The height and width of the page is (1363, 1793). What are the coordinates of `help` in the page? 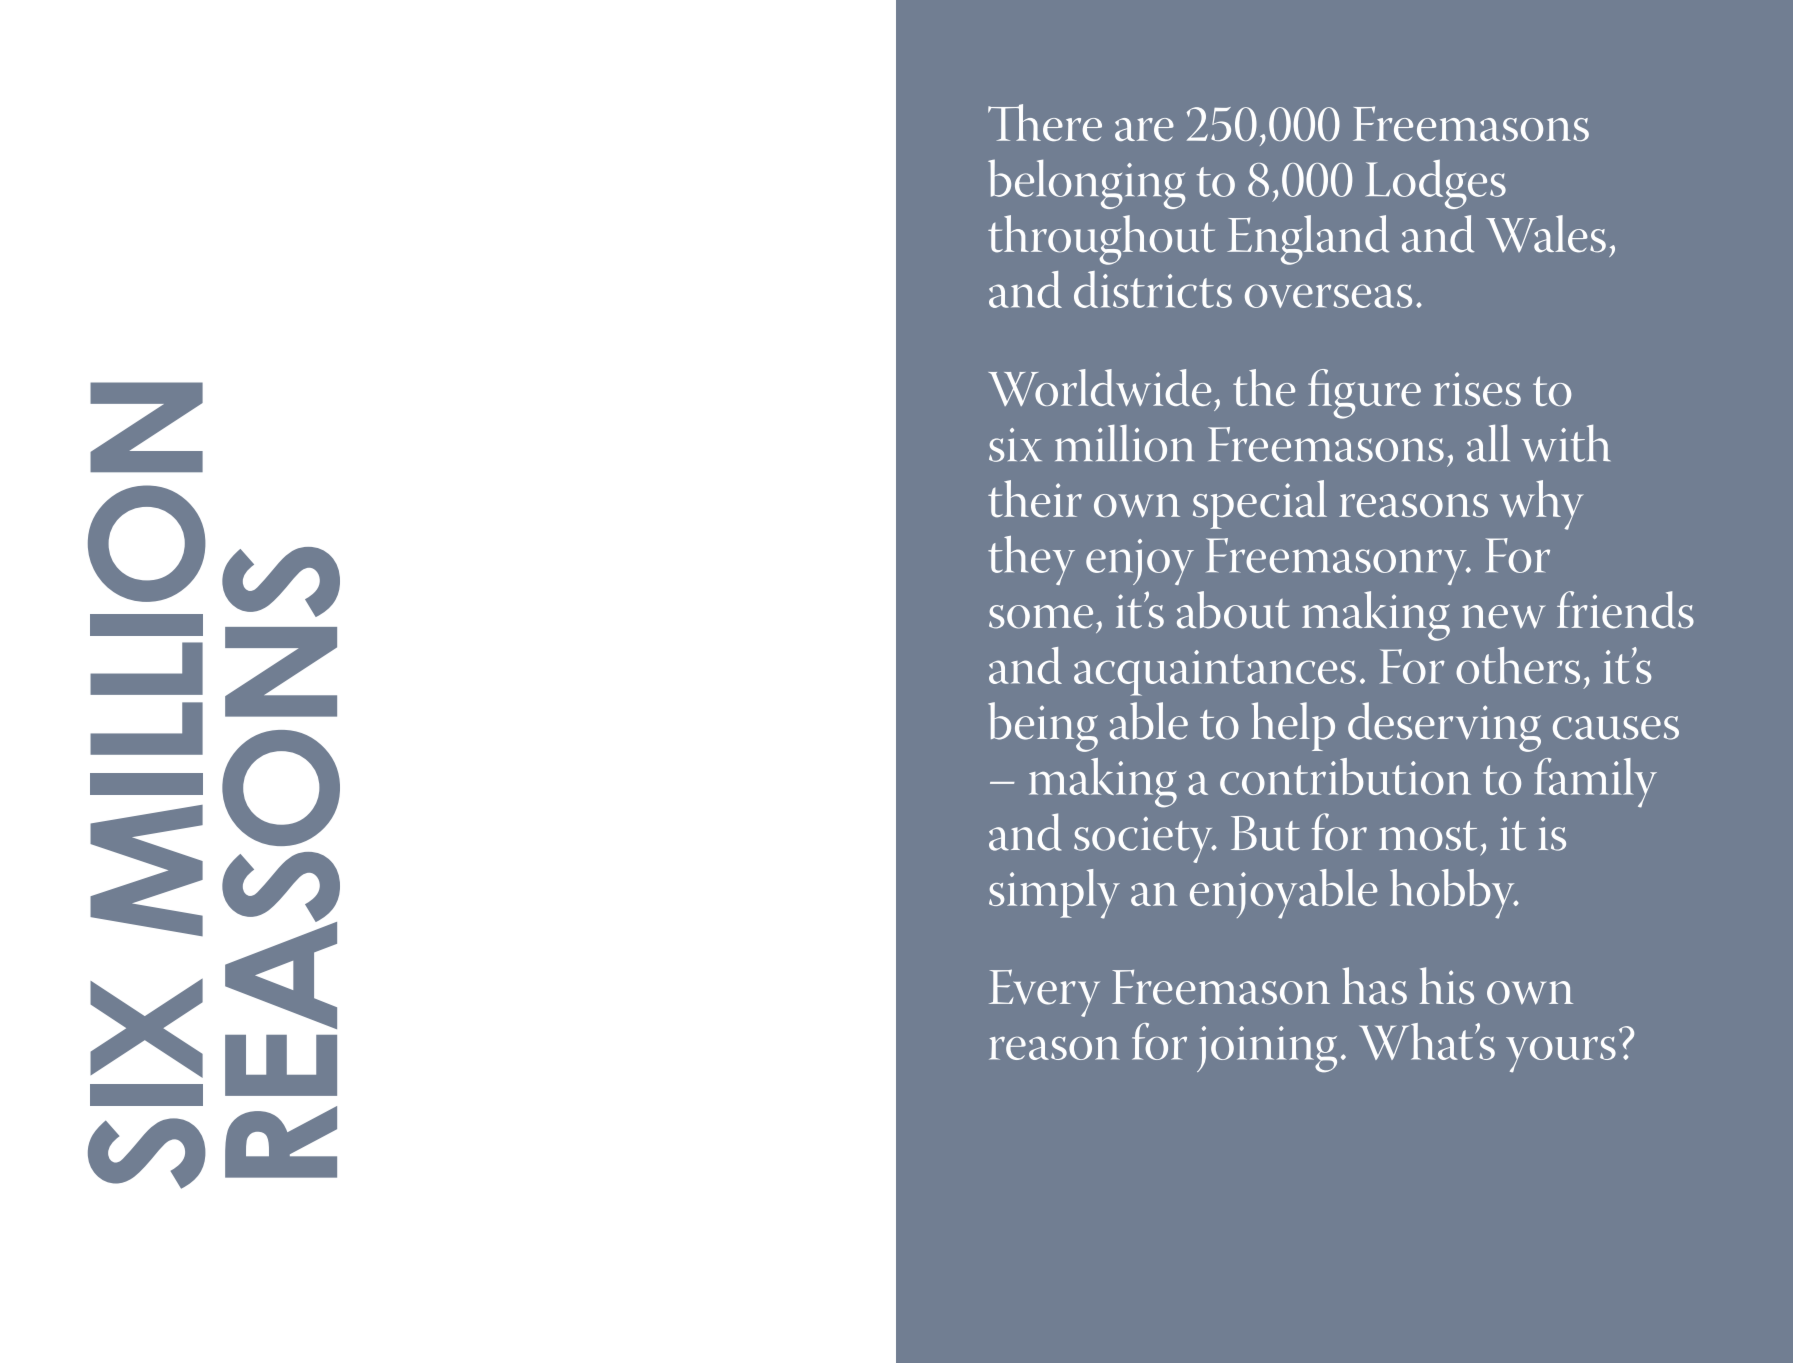 It's located at (1293, 726).
